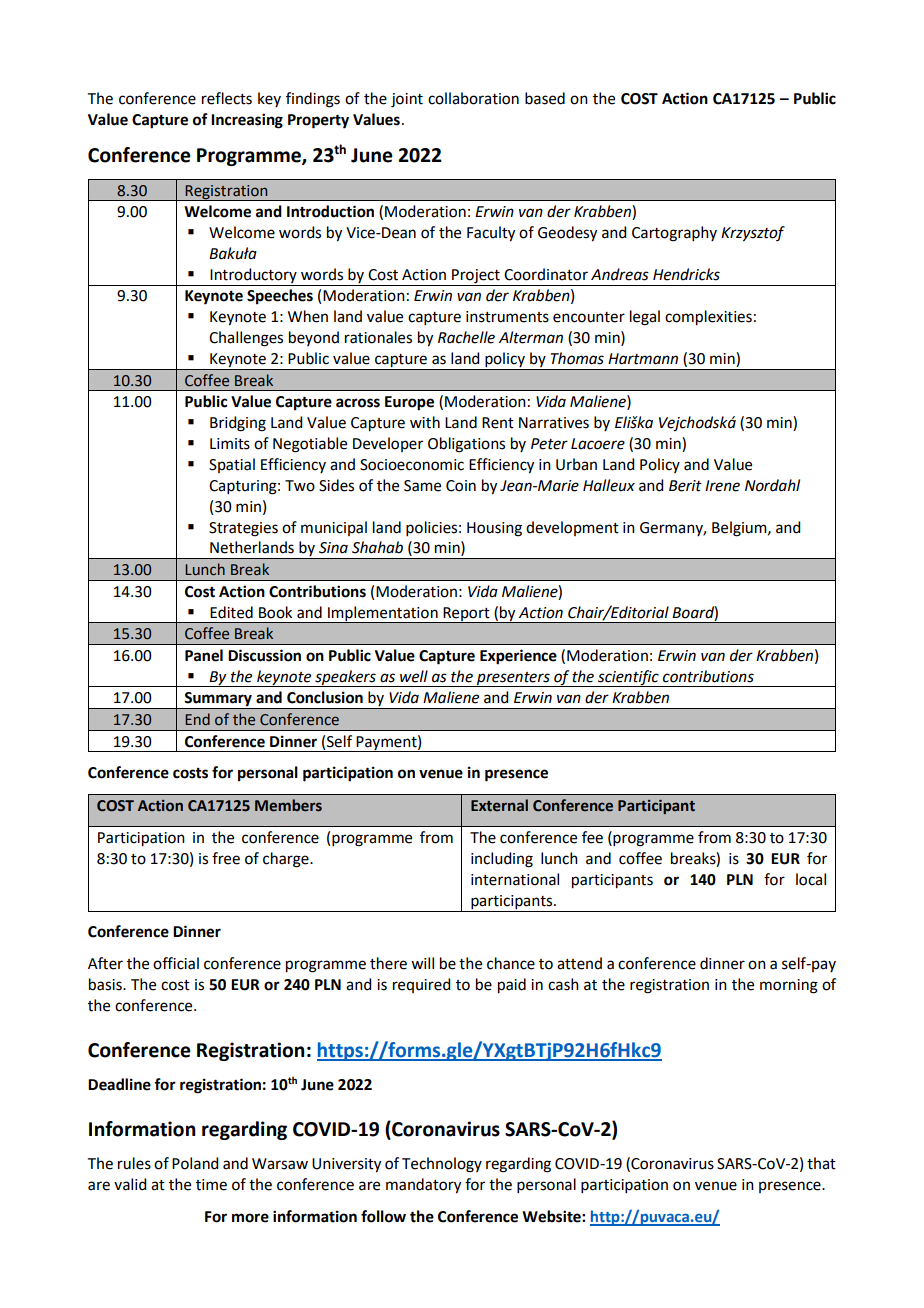 This screenshot has height=1308, width=924. Describe the element at coordinates (227, 98) in the screenshot. I see `reflects` at that location.
